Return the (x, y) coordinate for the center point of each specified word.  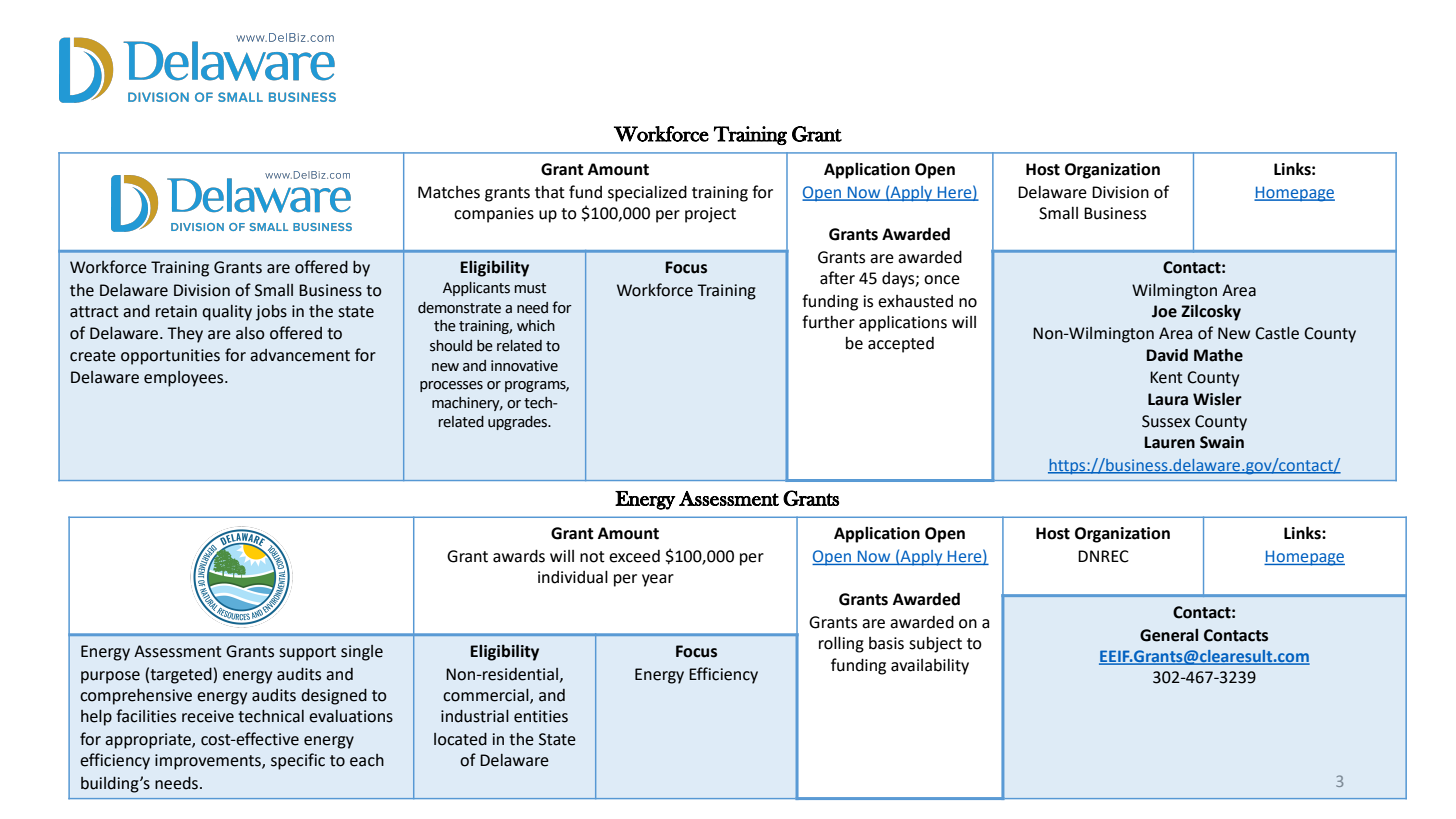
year (658, 580)
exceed (634, 556)
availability (930, 667)
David (1167, 355)
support (307, 653)
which (536, 326)
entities (541, 716)
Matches (449, 192)
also (250, 333)
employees (185, 379)
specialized (647, 193)
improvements (209, 762)
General (1169, 635)
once (942, 280)
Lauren (1169, 442)
